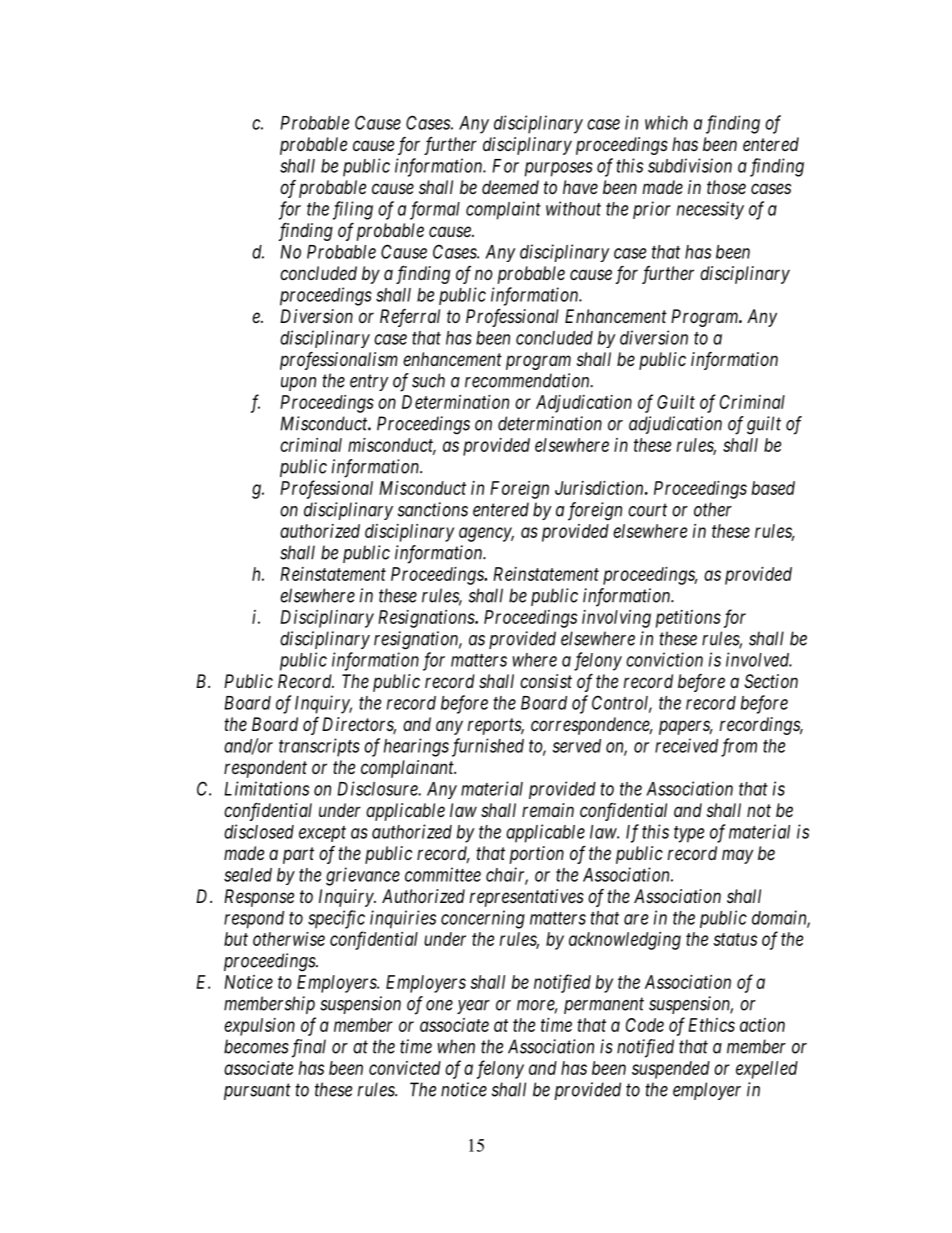 The image size is (952, 1233). I want to click on based, so click(773, 488).
